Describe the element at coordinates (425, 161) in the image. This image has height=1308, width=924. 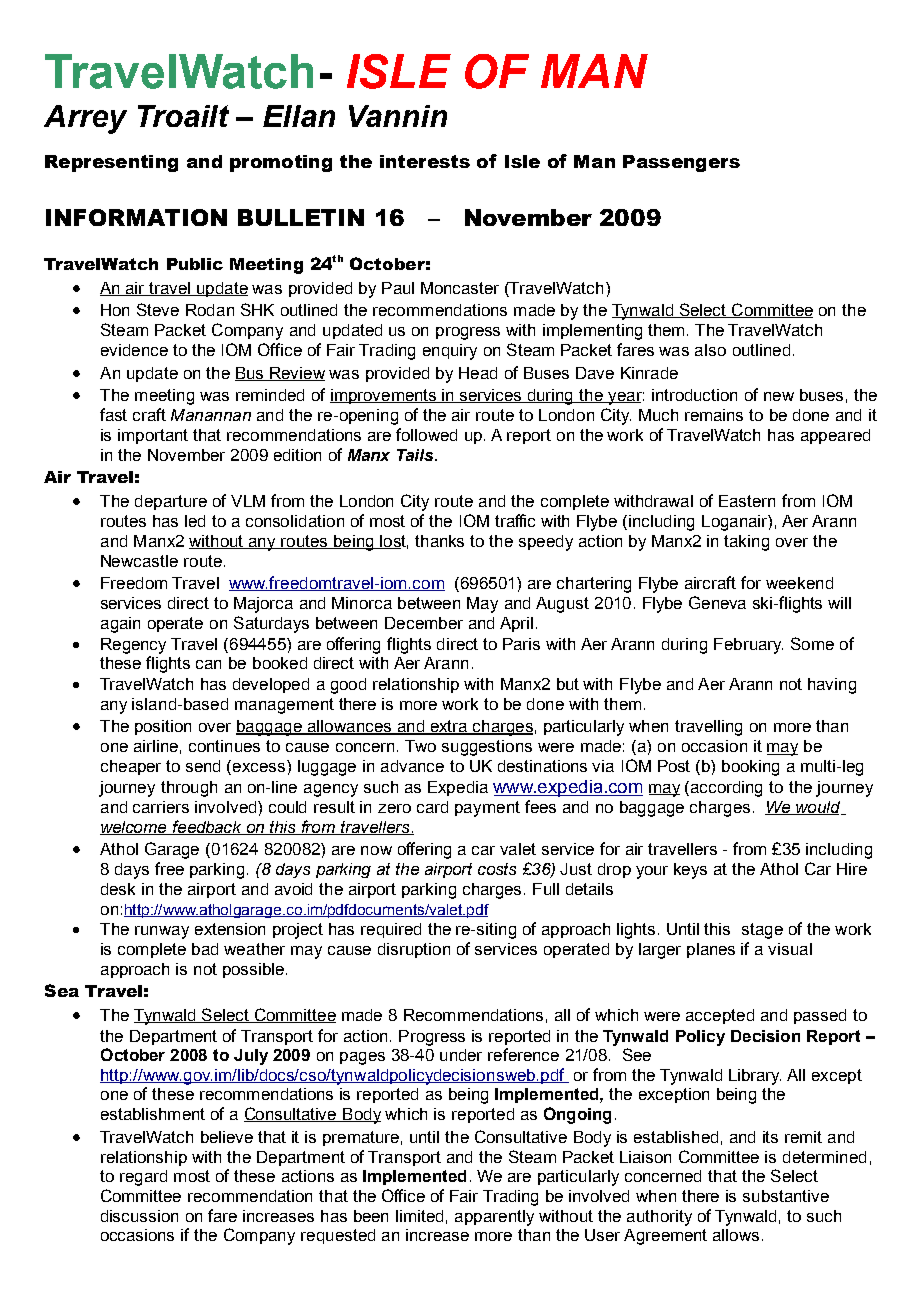
I see `interests` at that location.
